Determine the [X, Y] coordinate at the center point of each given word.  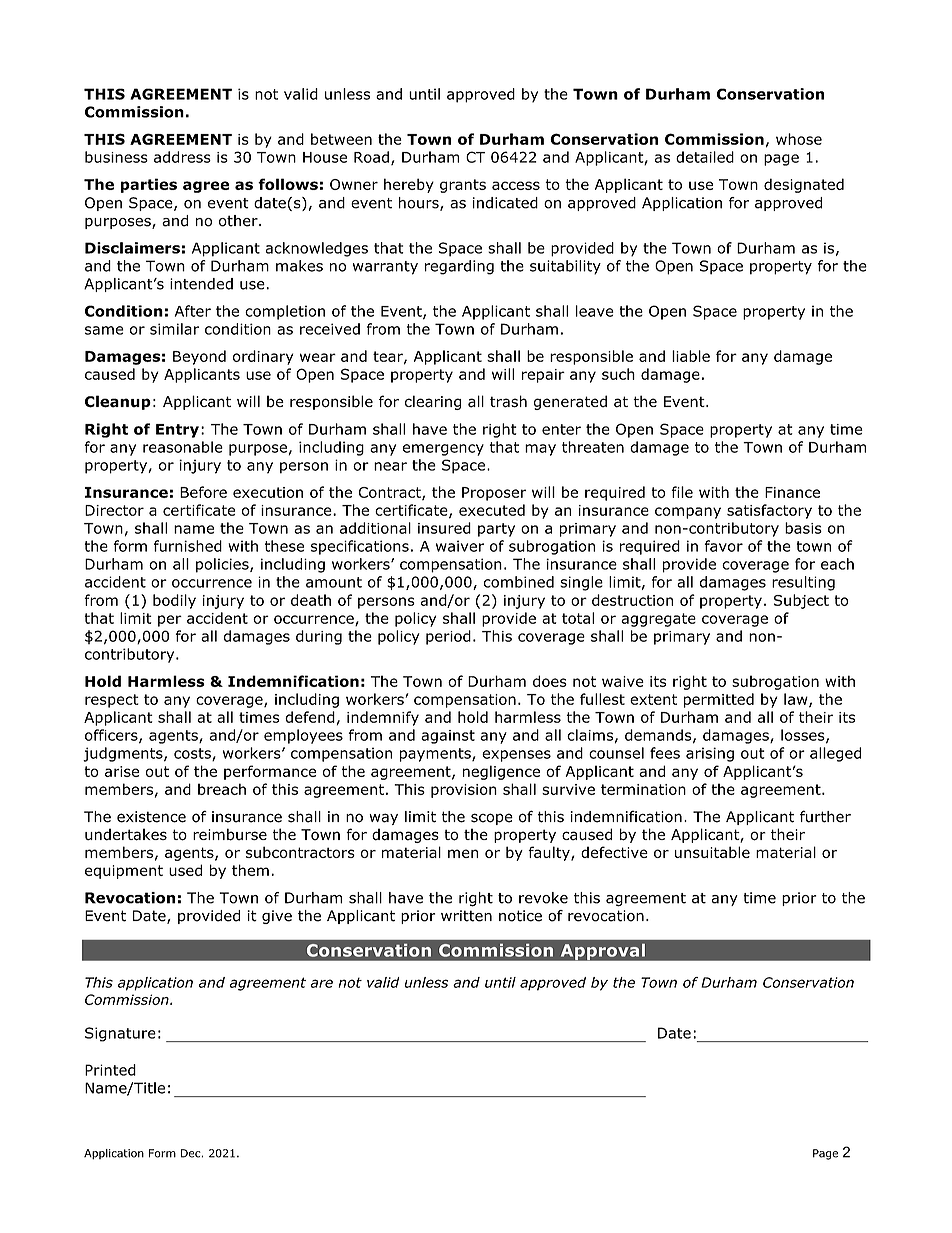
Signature [120, 1034]
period [448, 637]
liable [691, 356]
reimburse [230, 834]
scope [492, 819]
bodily [174, 601]
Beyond [199, 357]
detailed [705, 157]
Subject [801, 601]
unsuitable [712, 852]
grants [463, 186]
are [321, 983]
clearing [433, 402]
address [182, 157]
